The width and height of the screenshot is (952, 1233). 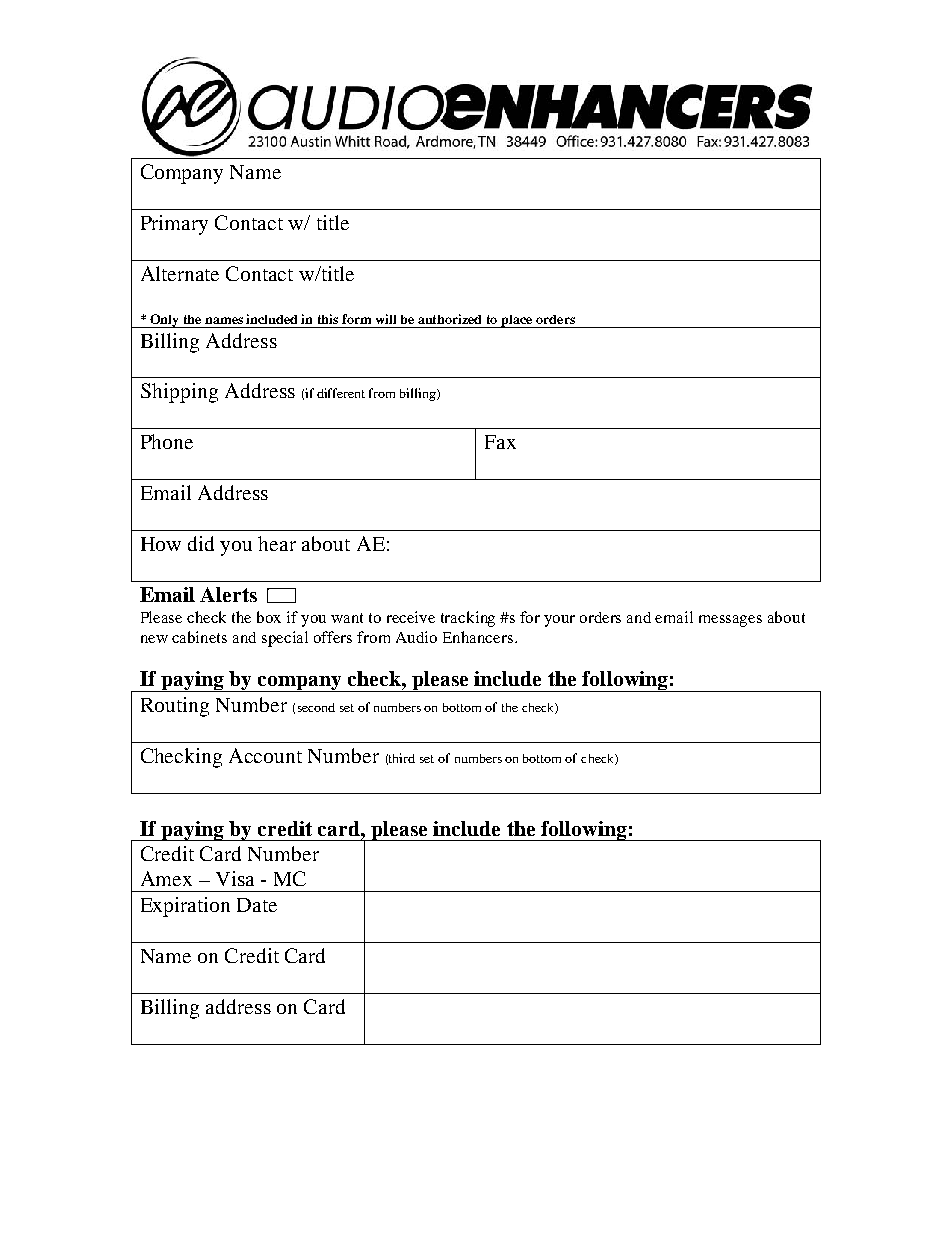 I want to click on place, so click(x=517, y=321).
